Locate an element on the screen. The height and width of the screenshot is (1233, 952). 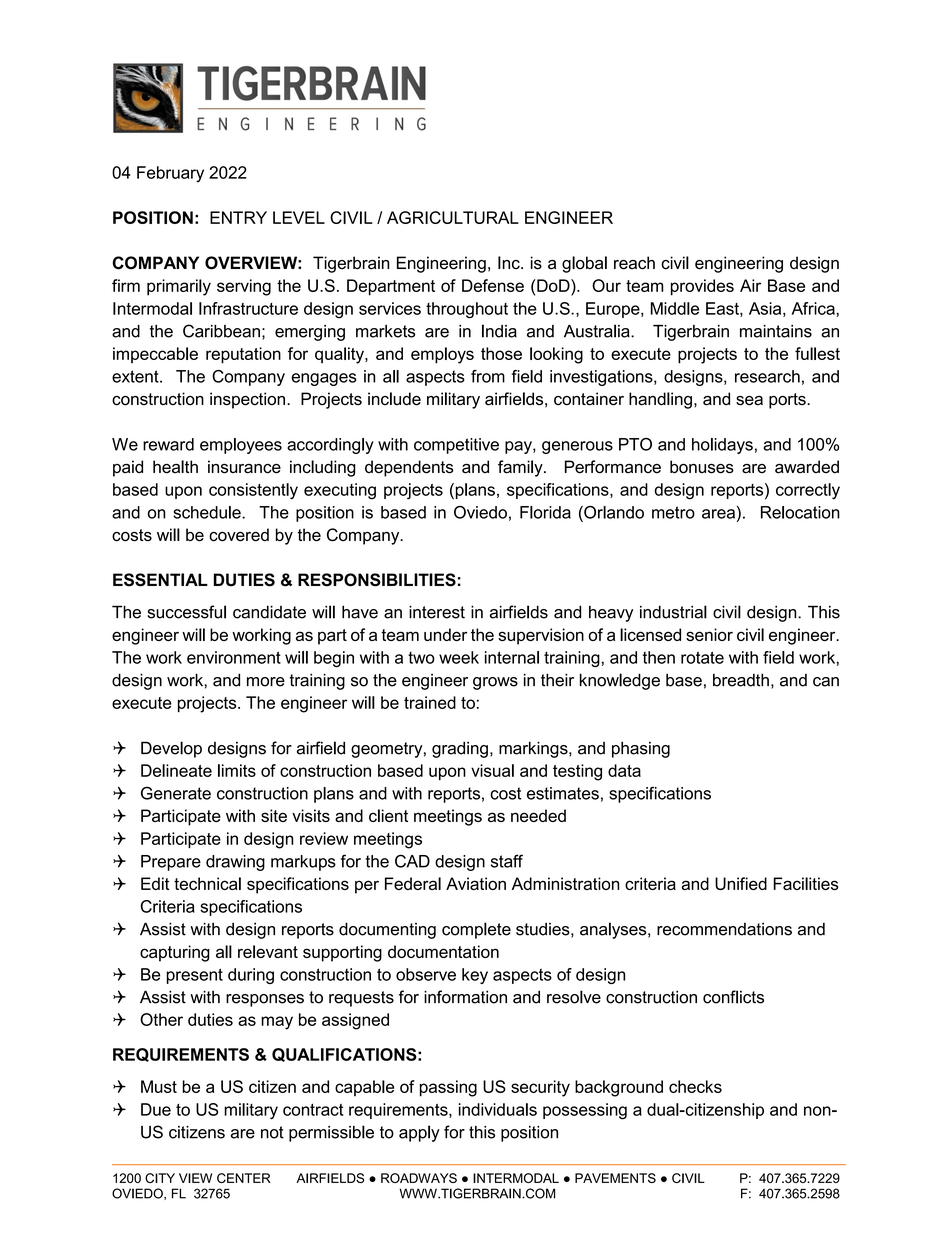
grows is located at coordinates (495, 683).
